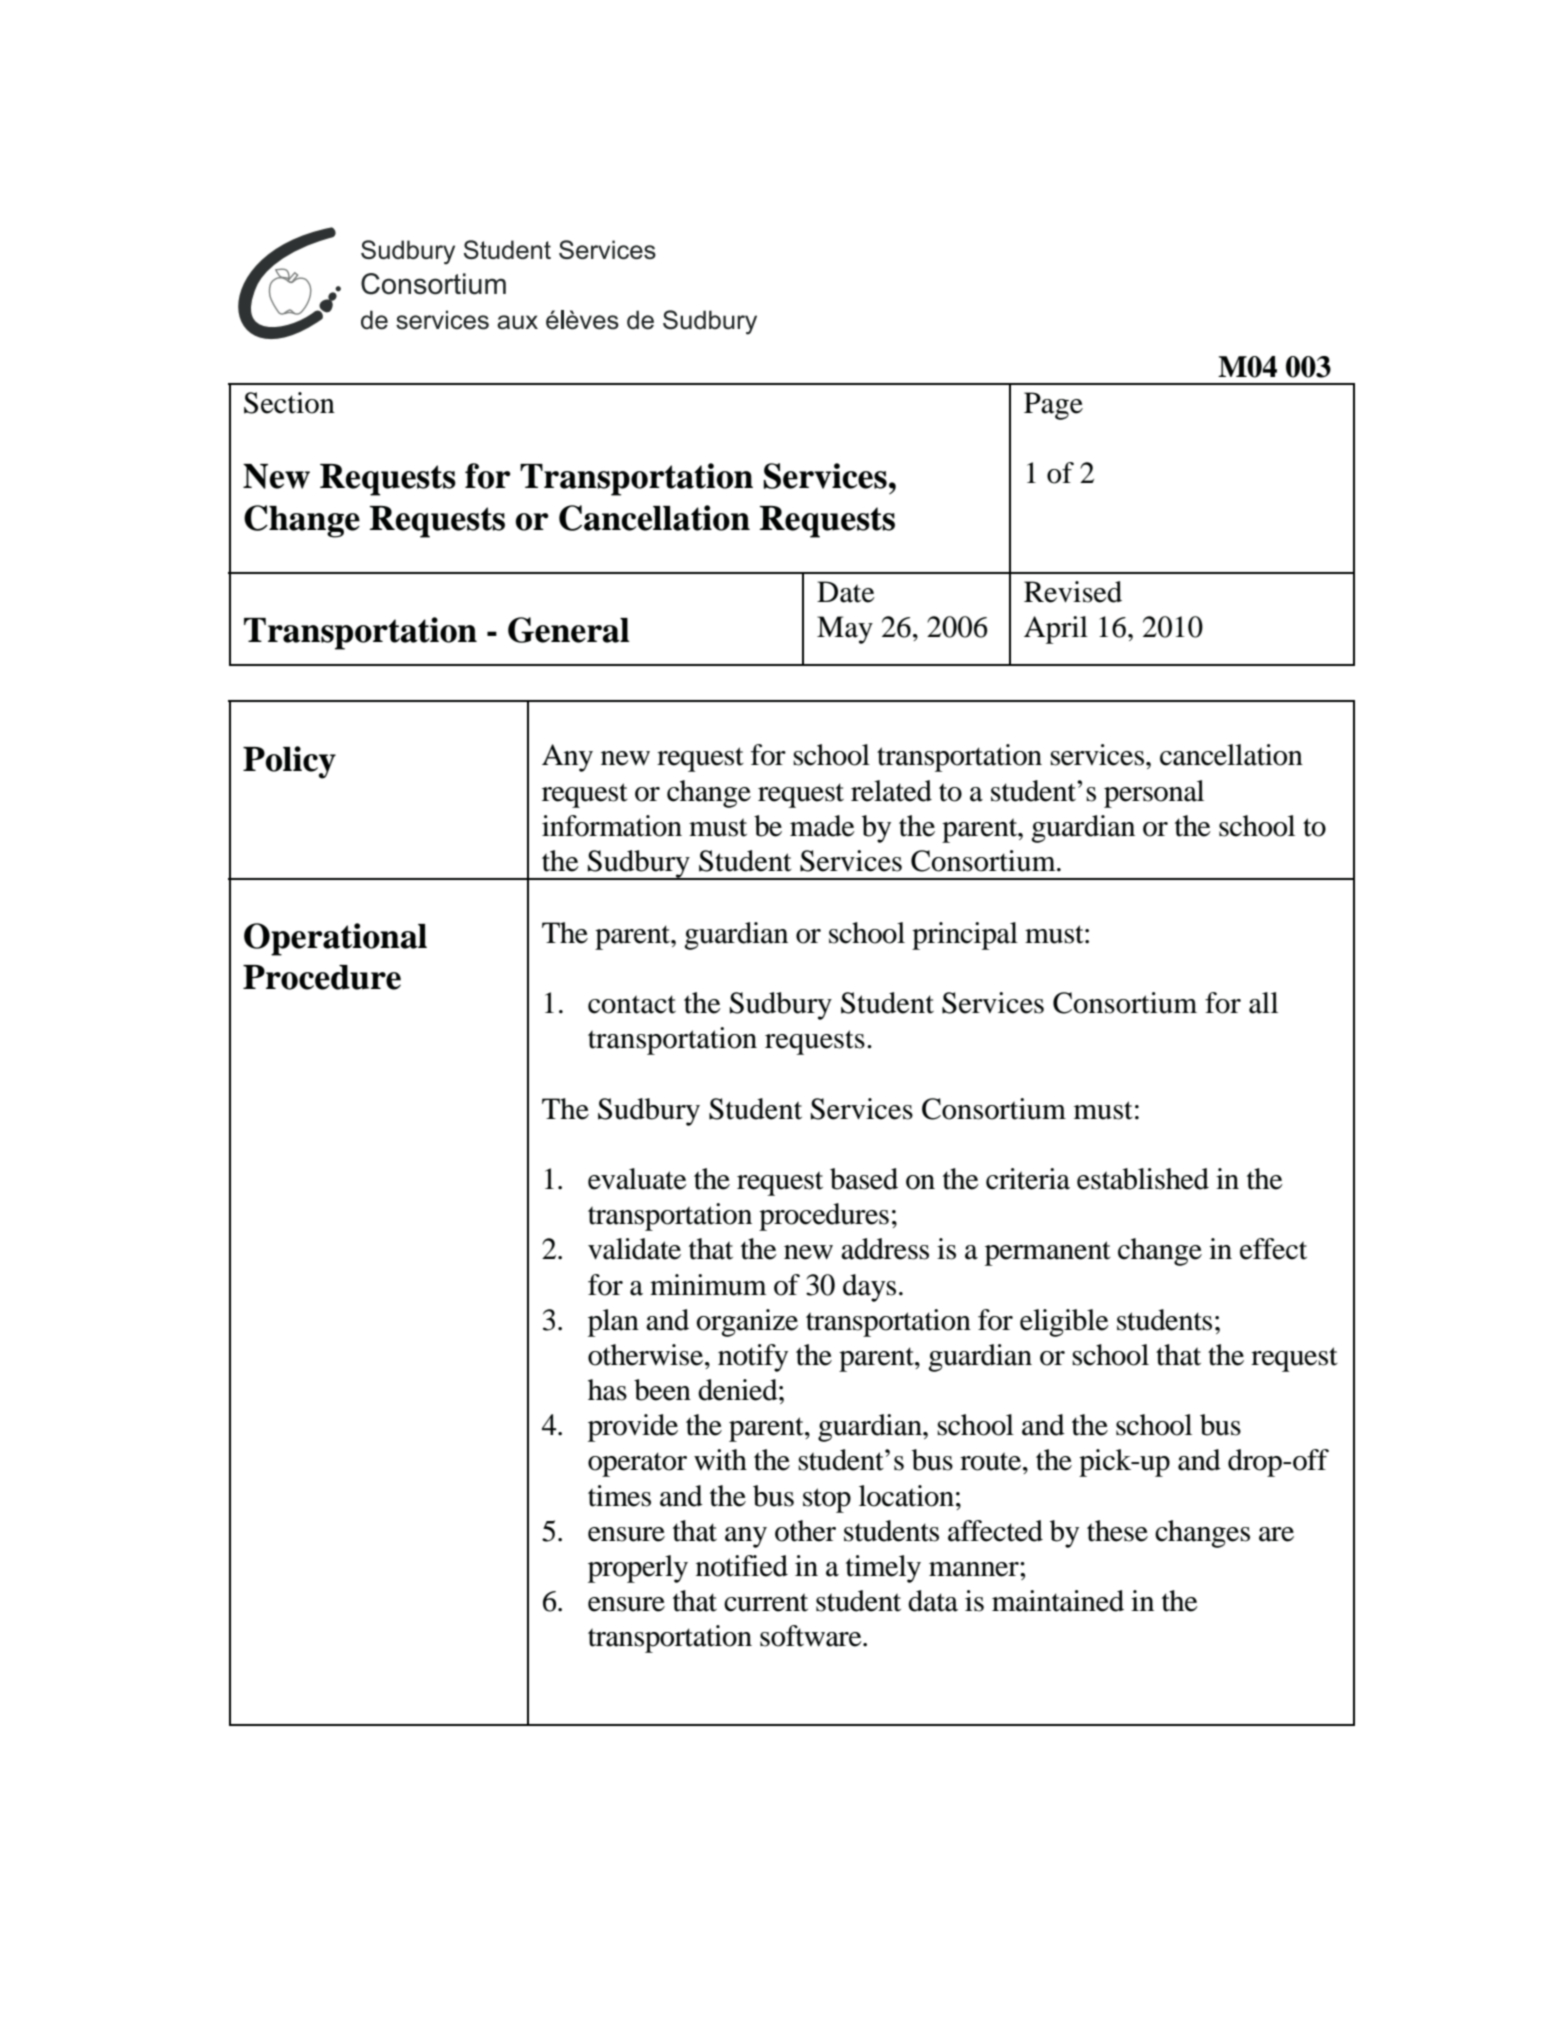  I want to click on properly, so click(638, 1569).
